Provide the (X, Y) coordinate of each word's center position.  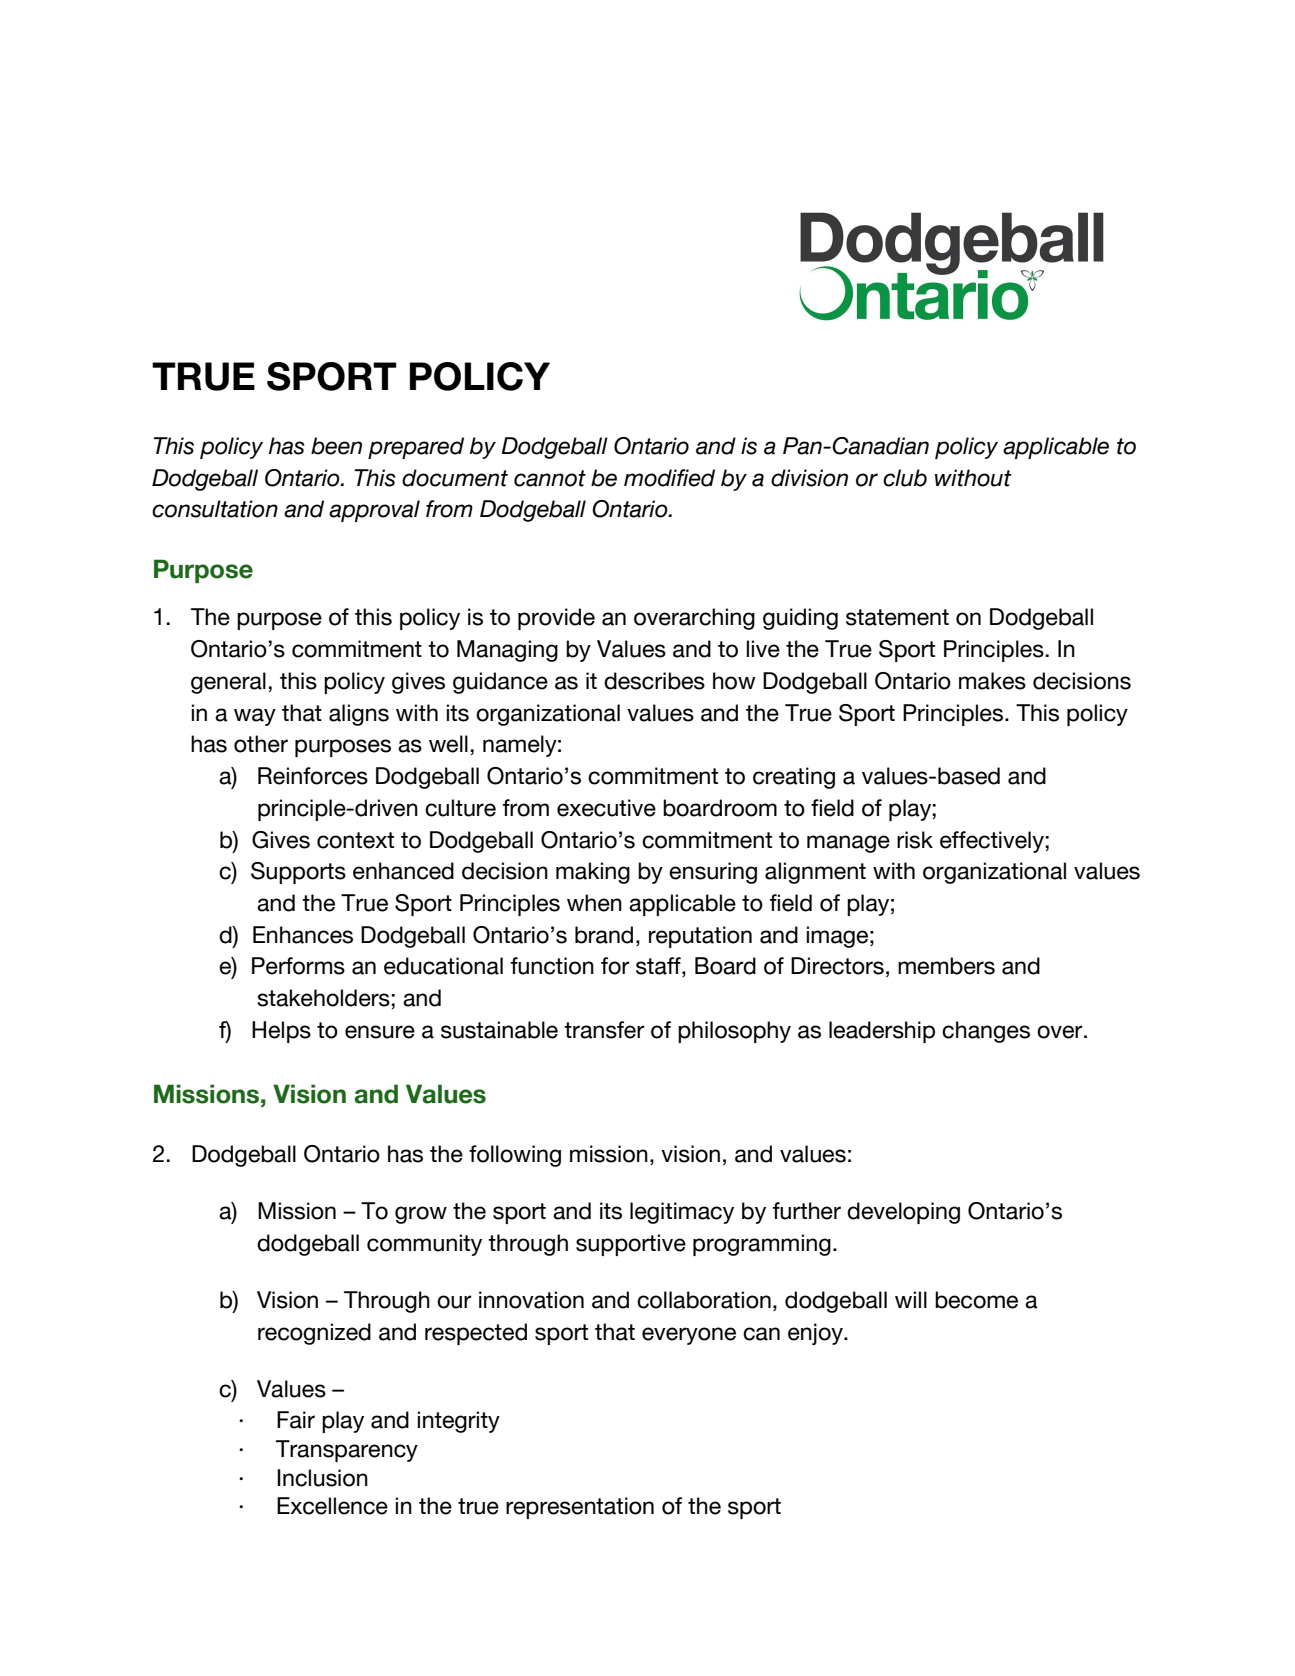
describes (654, 681)
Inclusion (322, 1478)
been (336, 446)
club (905, 478)
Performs (298, 966)
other (261, 744)
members (946, 966)
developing (903, 1213)
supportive (631, 1245)
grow (421, 1215)
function (552, 966)
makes (992, 681)
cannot (550, 478)
